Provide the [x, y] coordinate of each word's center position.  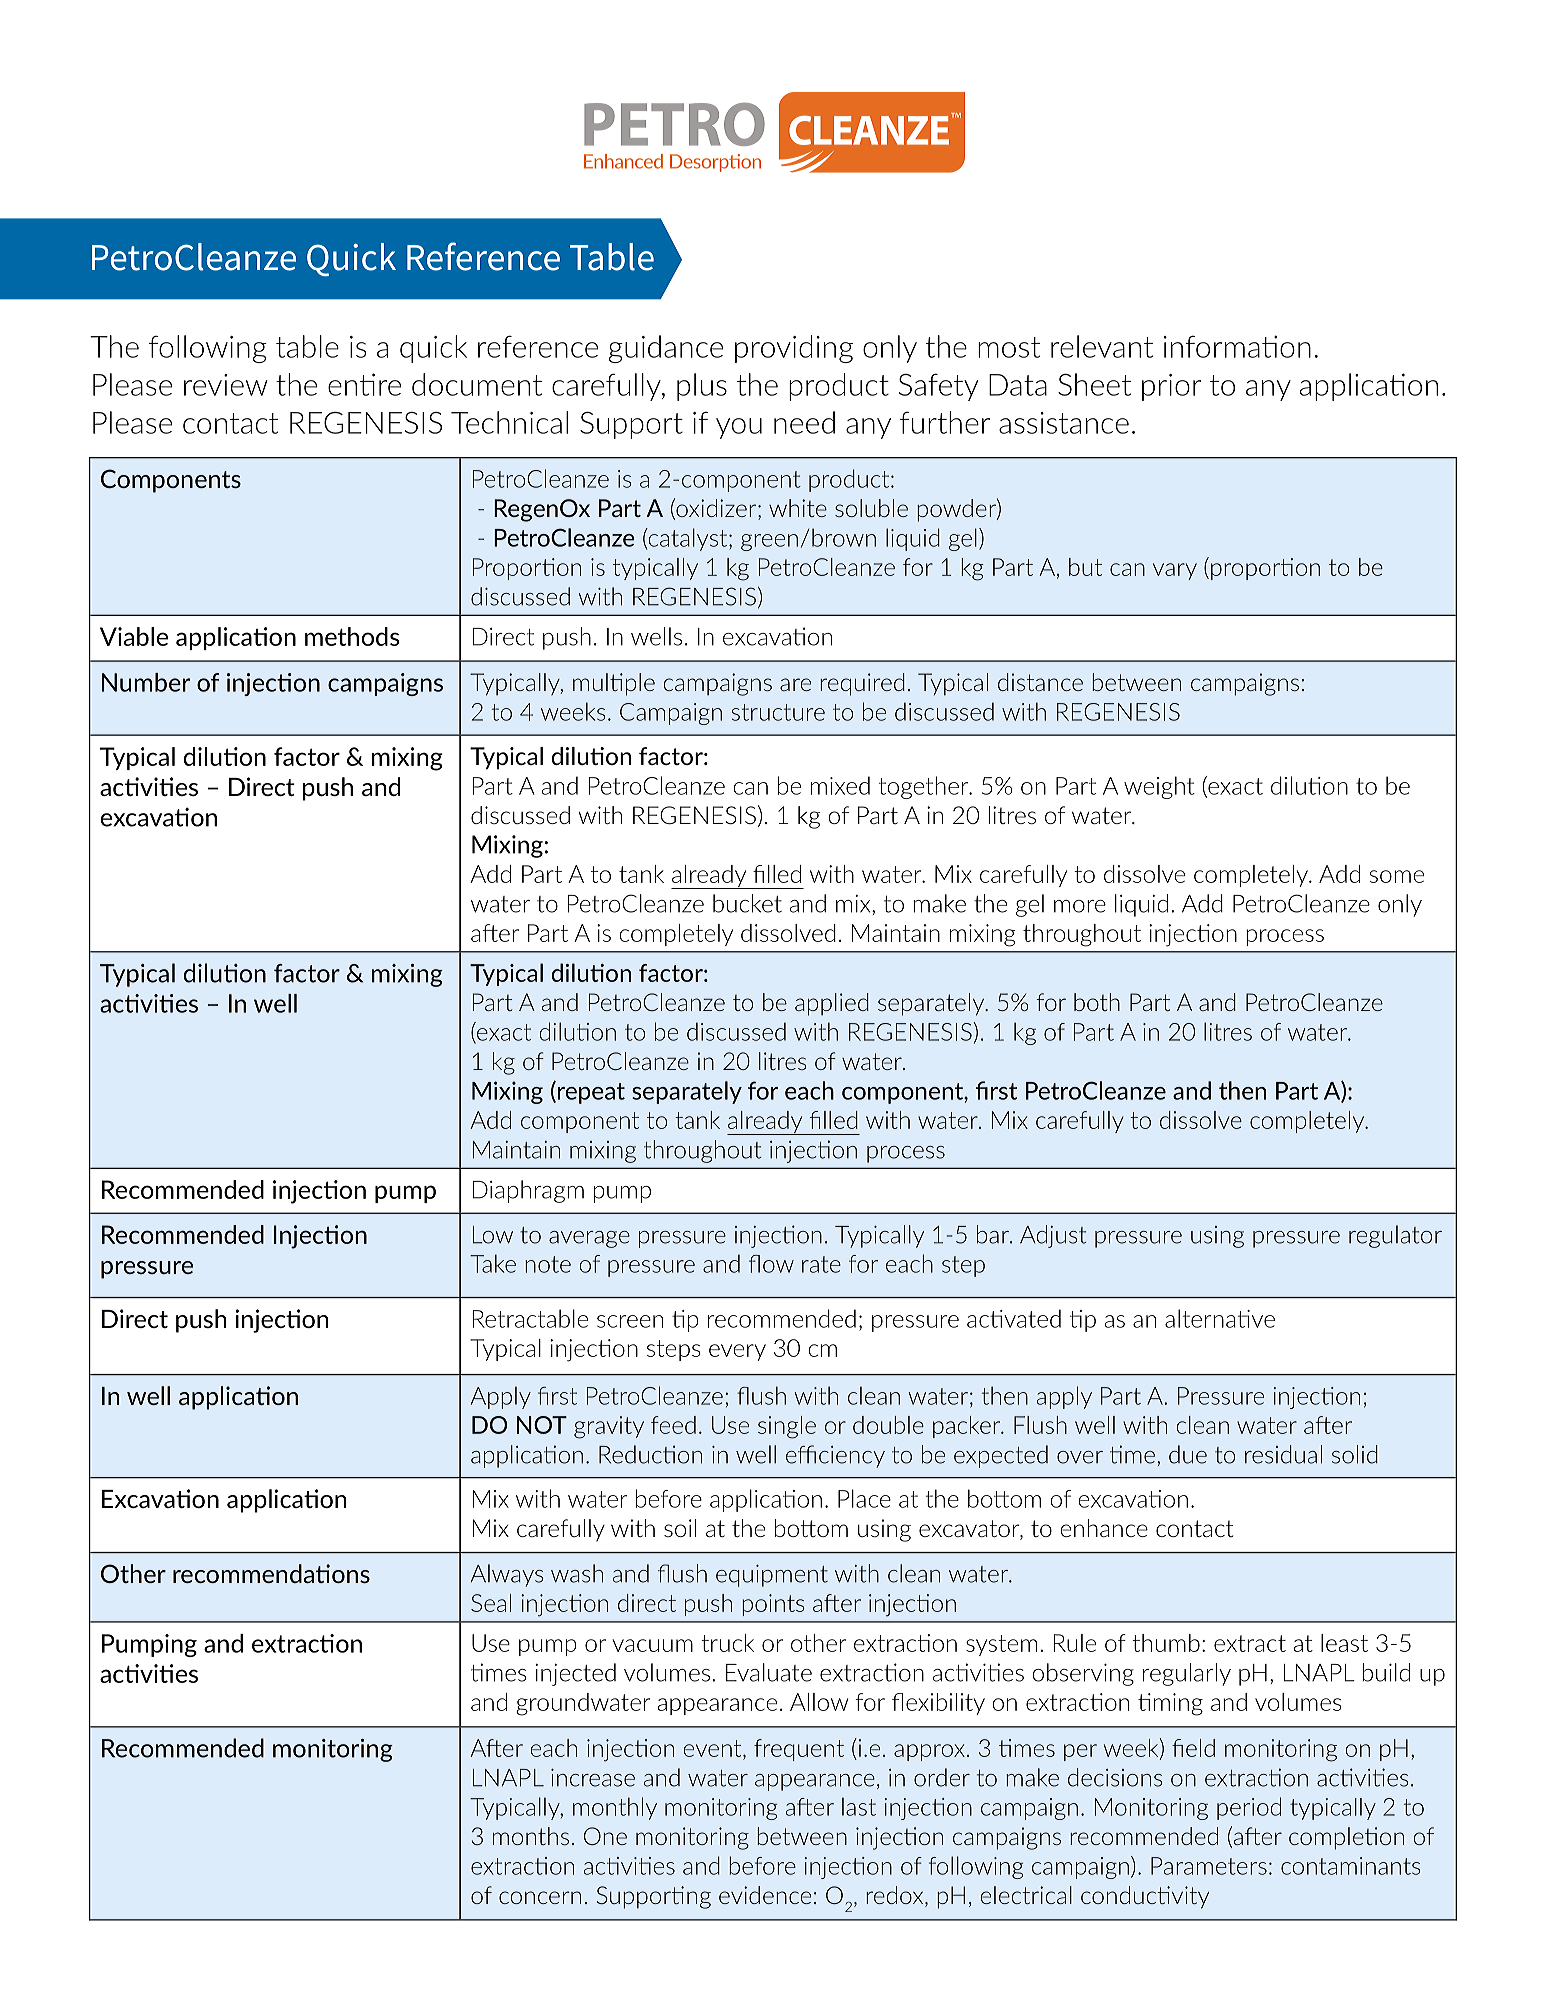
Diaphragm [528, 1191]
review [226, 385]
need [804, 422]
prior [1171, 387]
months [531, 1836]
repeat [591, 1093]
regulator [1395, 1236]
